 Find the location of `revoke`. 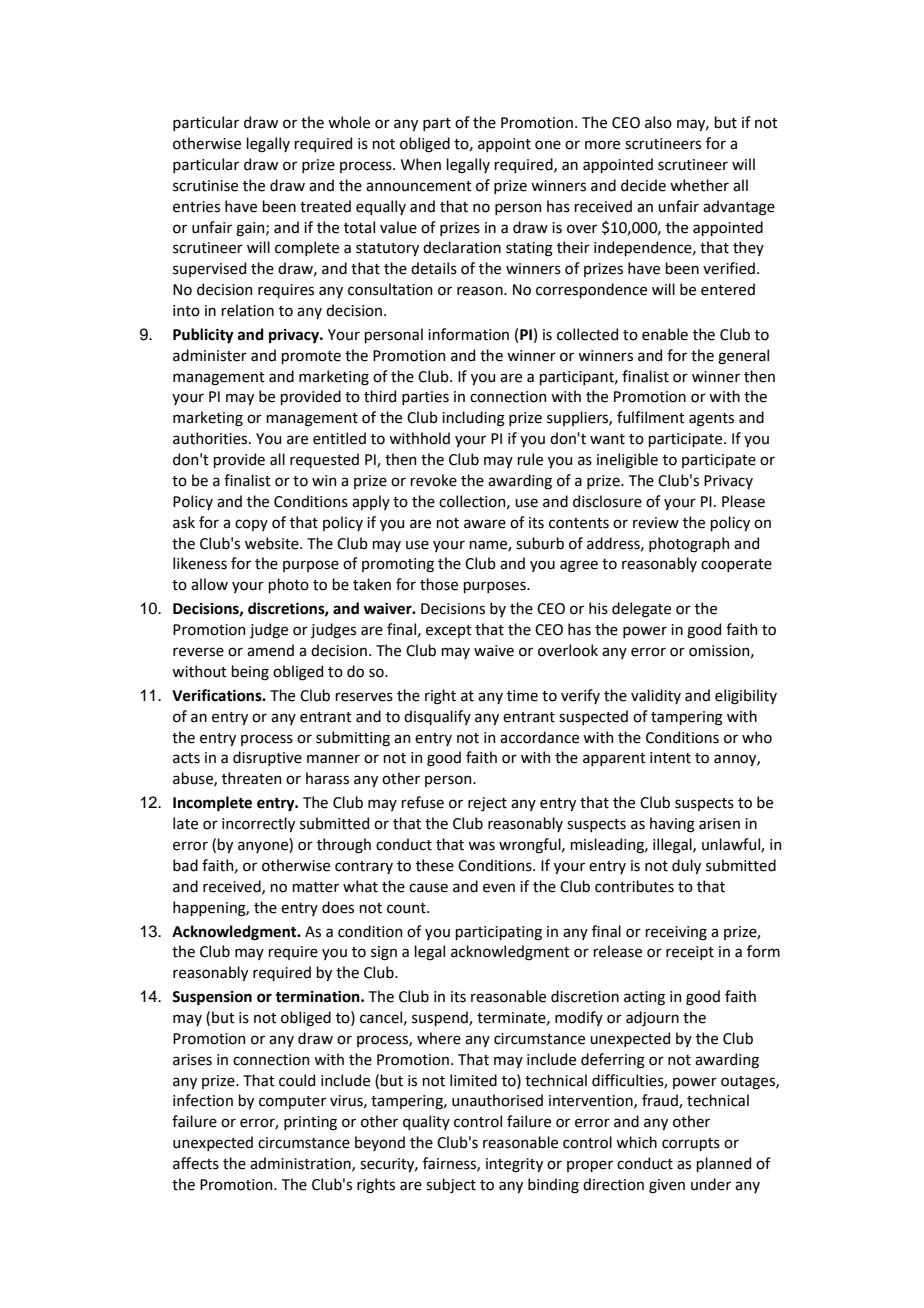

revoke is located at coordinates (433, 480).
